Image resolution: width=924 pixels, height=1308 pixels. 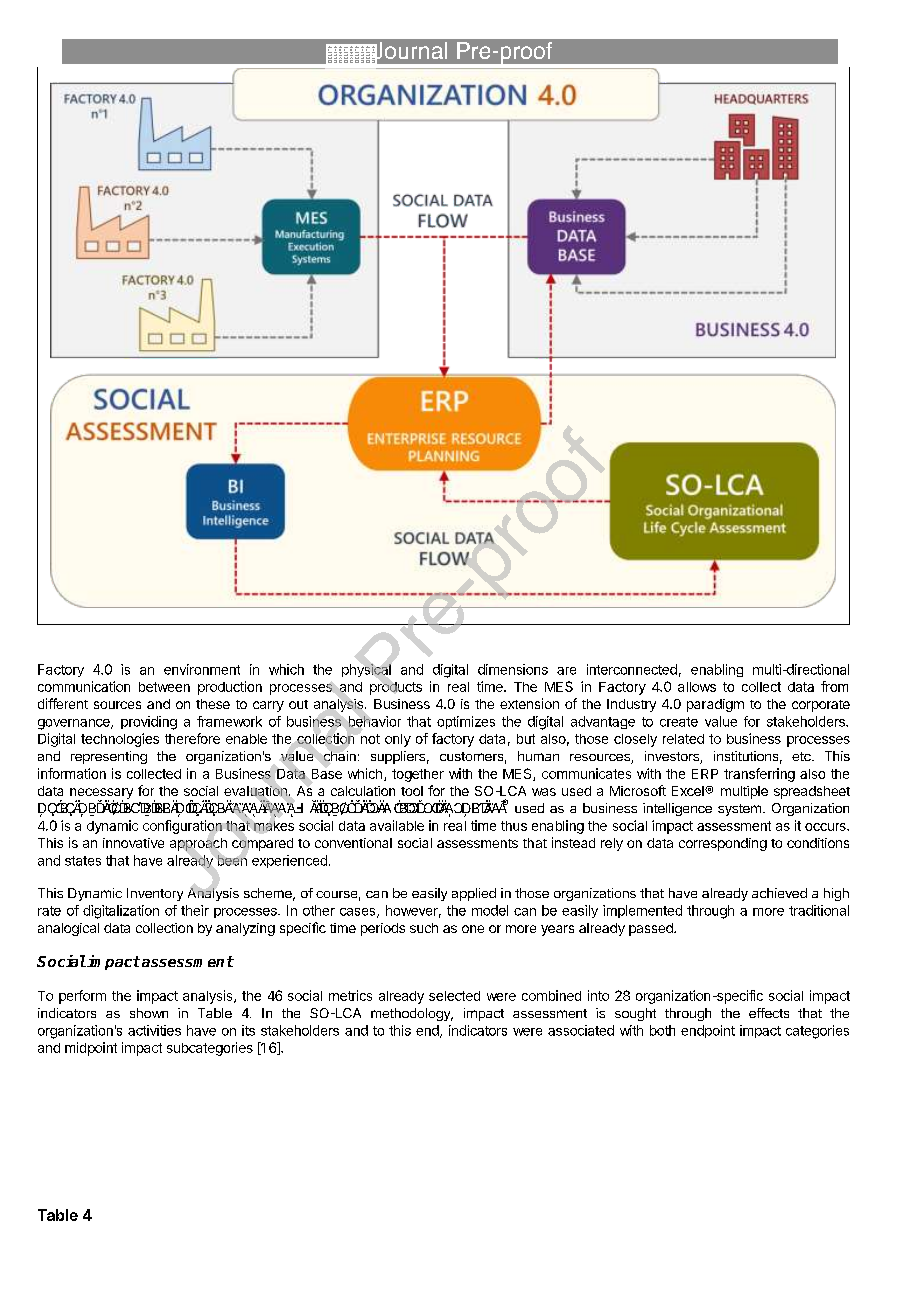 What do you see at coordinates (164, 687) in the page?
I see `between` at bounding box center [164, 687].
